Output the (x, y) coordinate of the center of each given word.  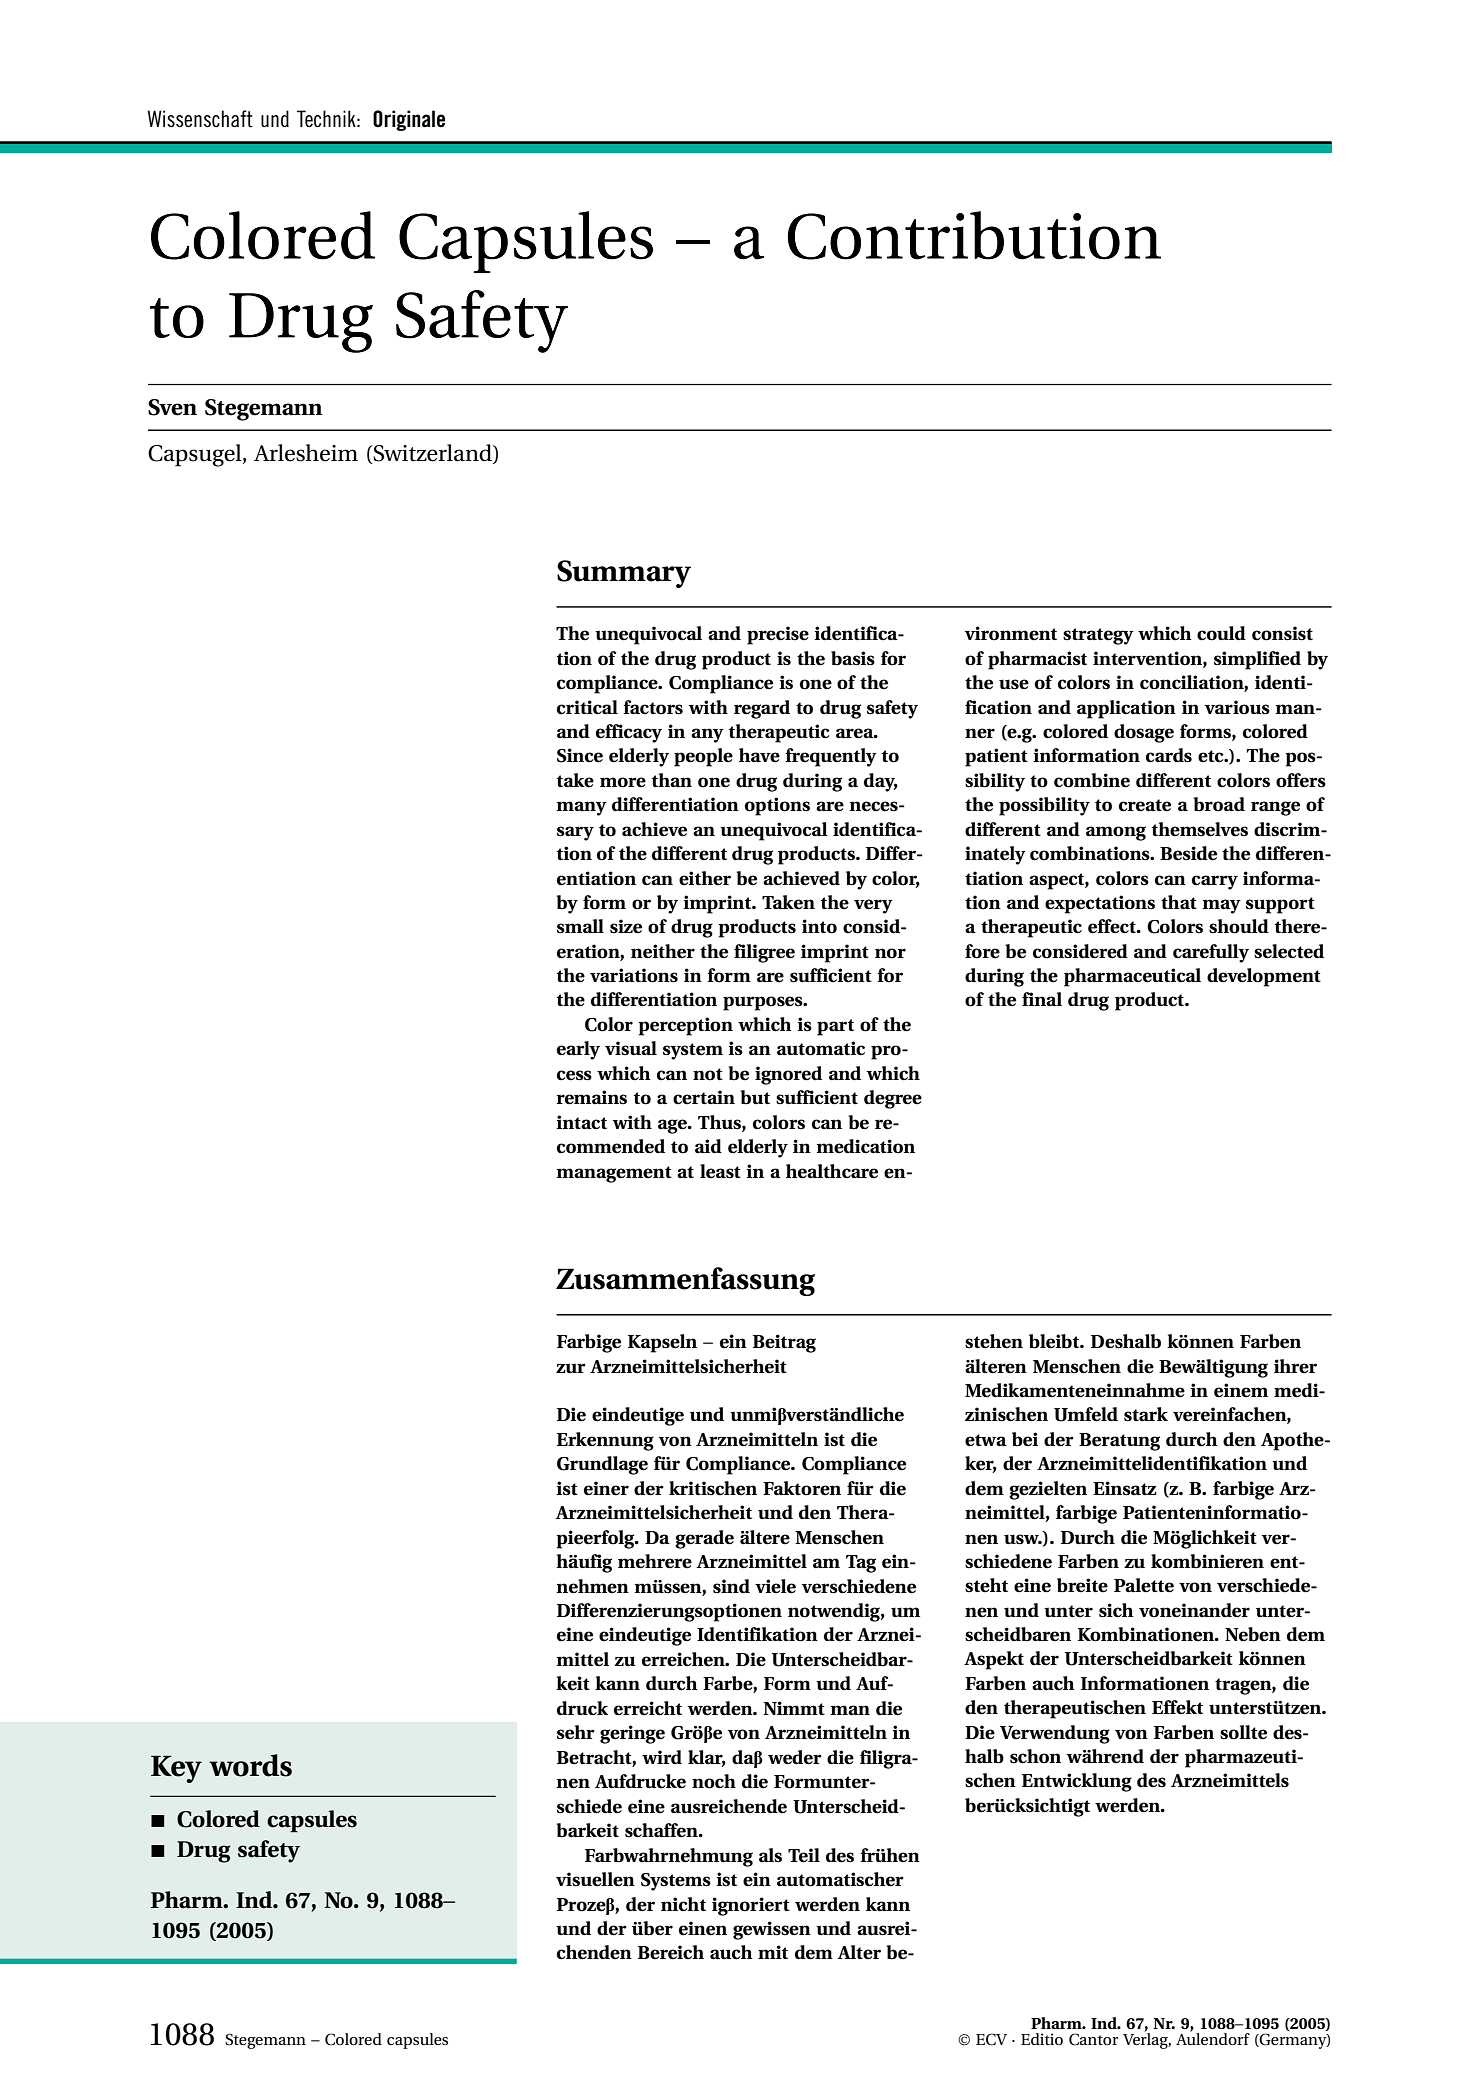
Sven (172, 407)
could (1221, 633)
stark (1146, 1414)
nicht (683, 1904)
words (250, 1765)
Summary (624, 574)
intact (581, 1122)
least (720, 1171)
